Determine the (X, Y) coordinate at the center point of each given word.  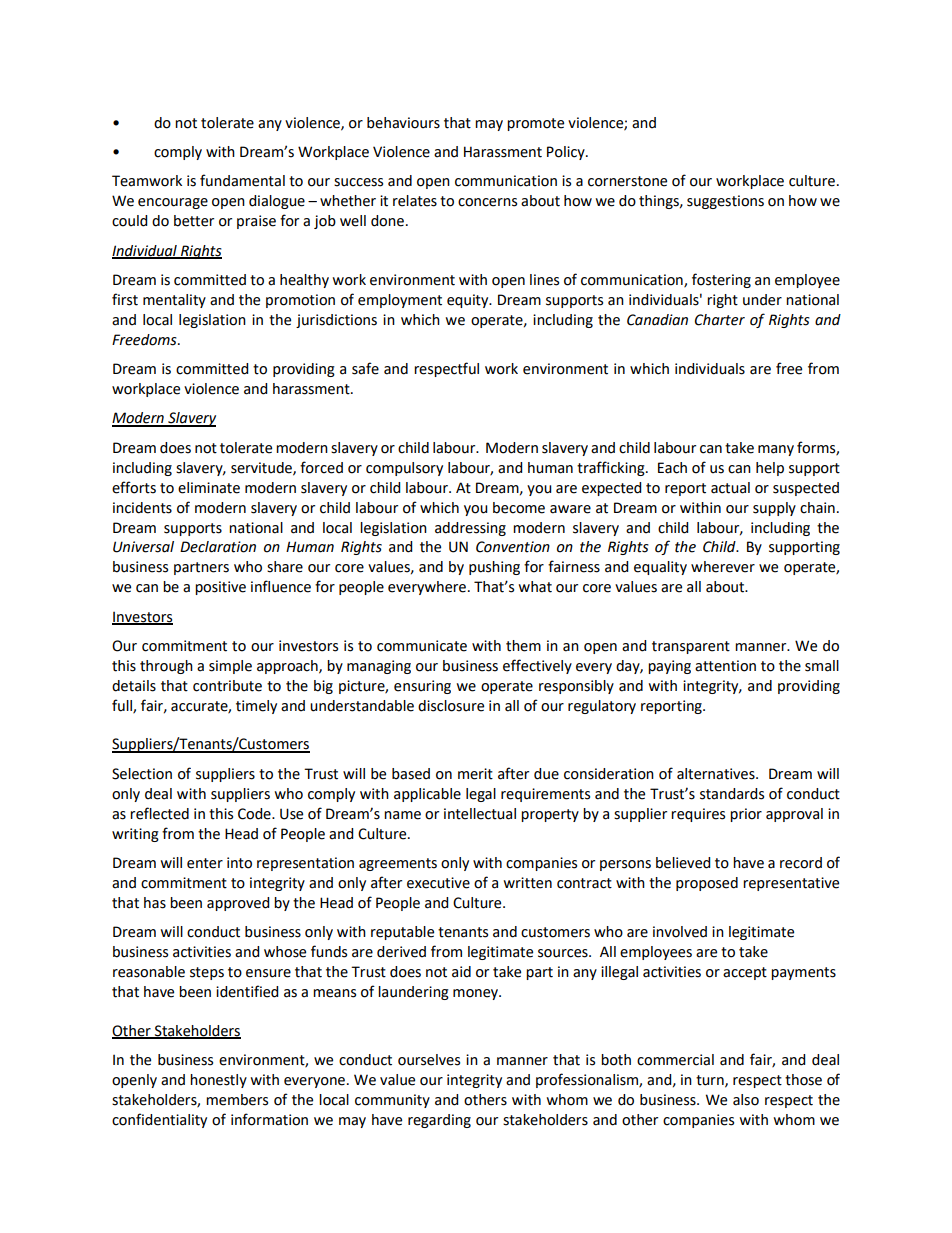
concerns (487, 202)
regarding (439, 1121)
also (746, 1100)
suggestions (725, 202)
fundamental (242, 180)
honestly (218, 1081)
